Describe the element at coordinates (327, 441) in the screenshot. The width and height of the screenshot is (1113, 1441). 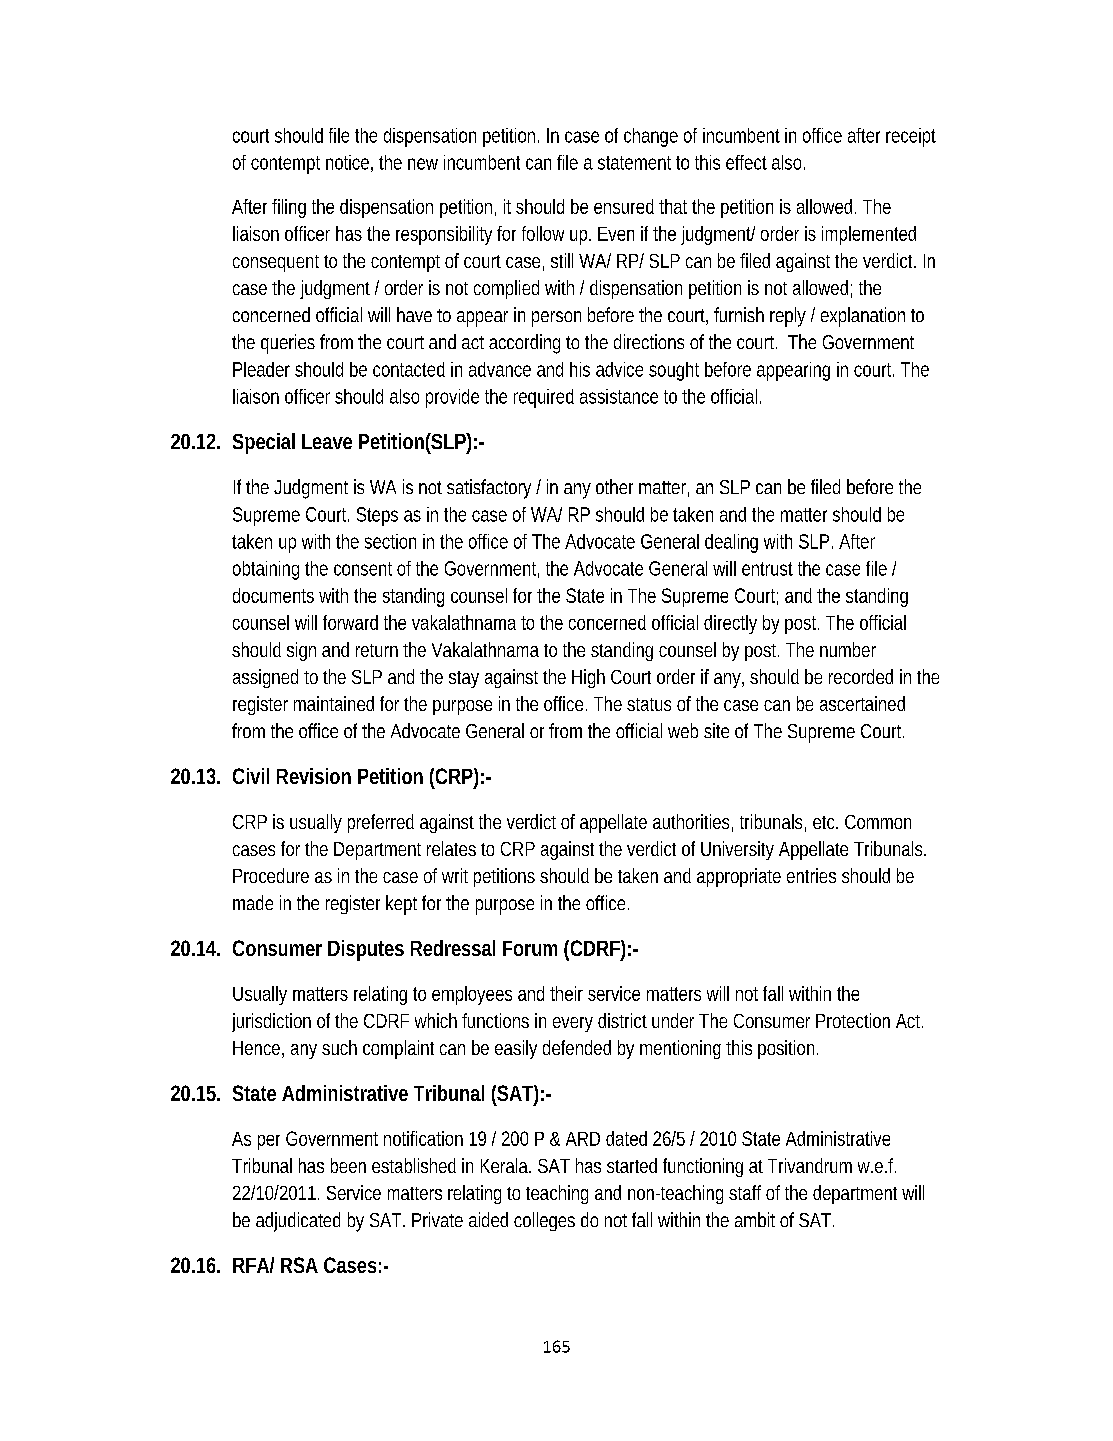
I see `Leave` at that location.
